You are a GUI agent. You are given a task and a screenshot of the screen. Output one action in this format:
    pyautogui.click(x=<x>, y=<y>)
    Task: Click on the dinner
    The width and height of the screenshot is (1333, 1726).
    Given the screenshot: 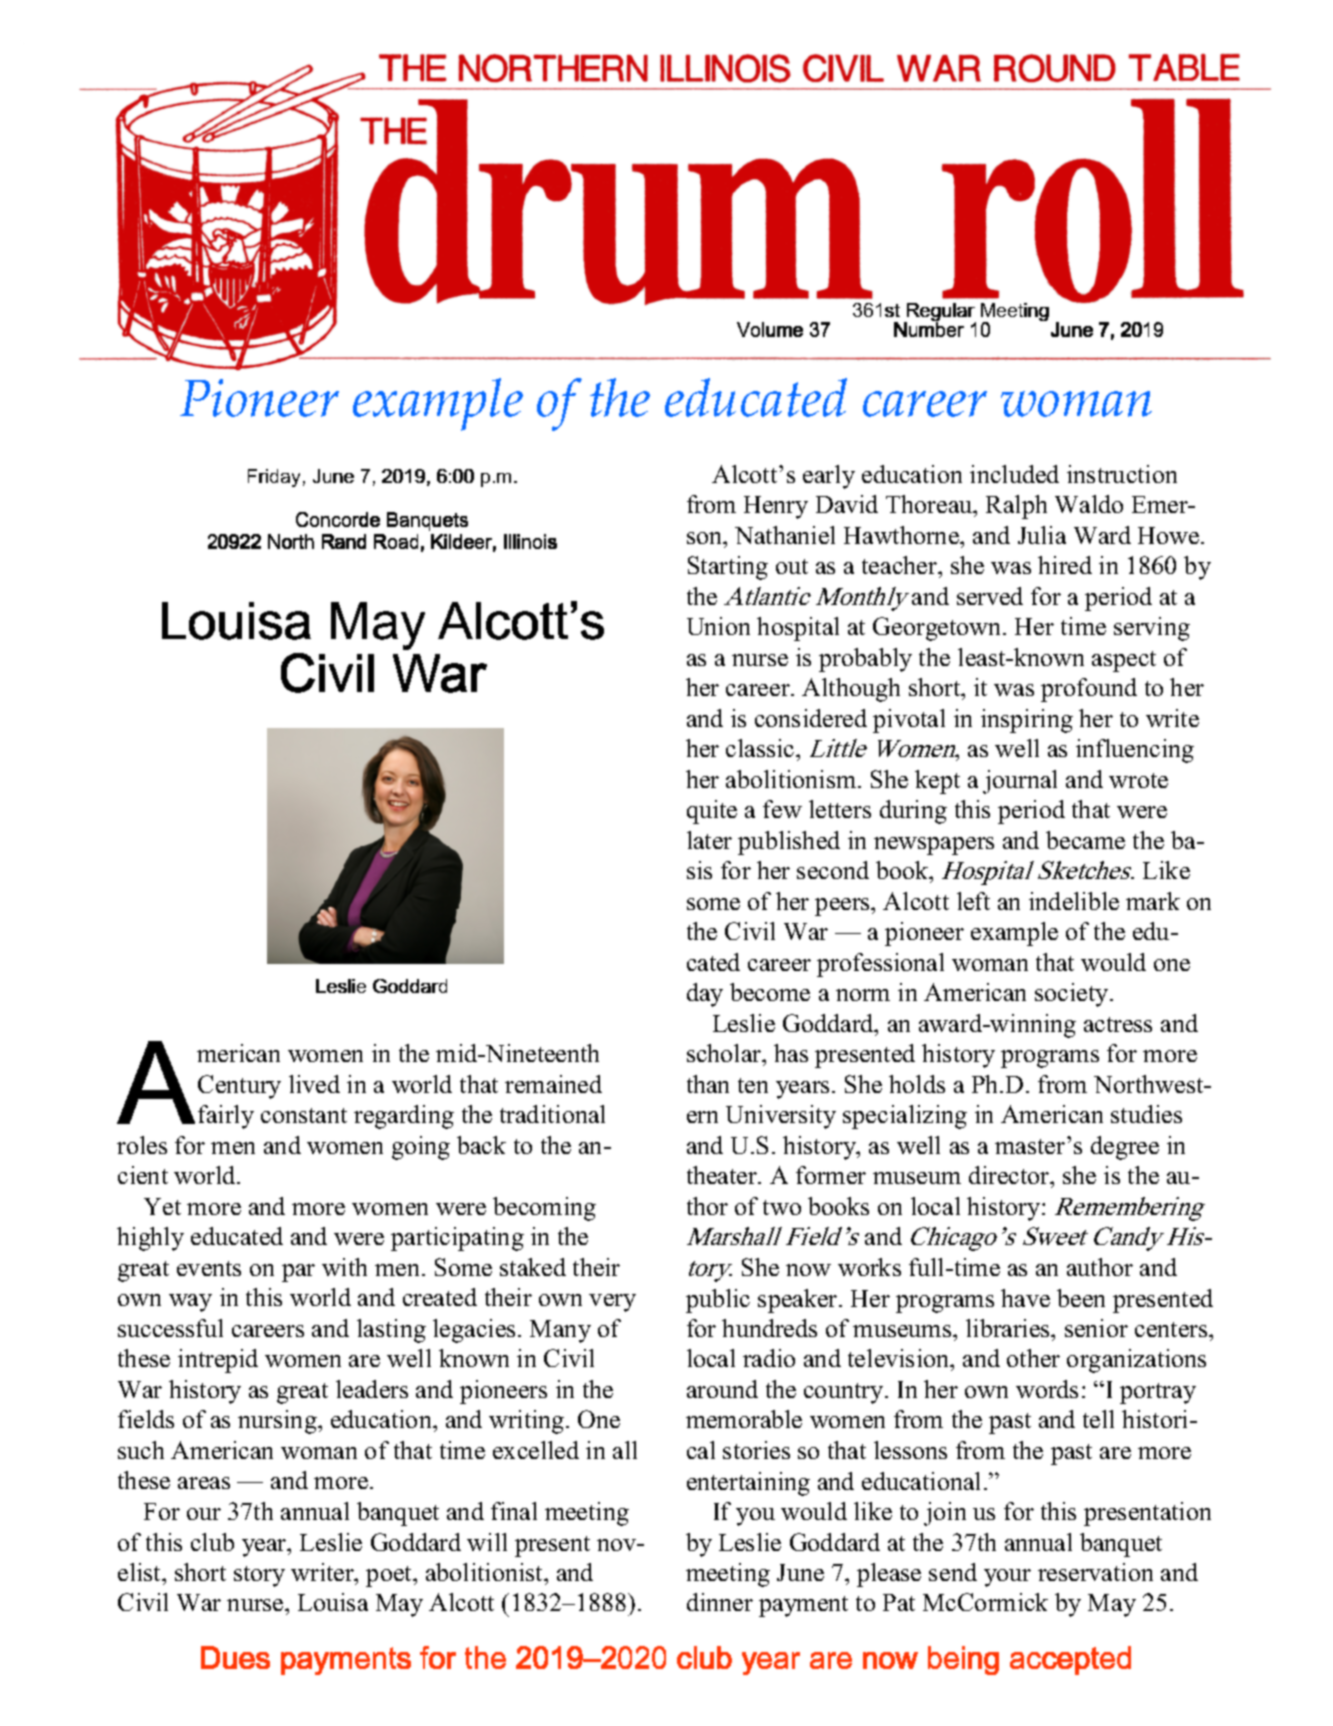 What is the action you would take?
    pyautogui.click(x=720, y=1602)
